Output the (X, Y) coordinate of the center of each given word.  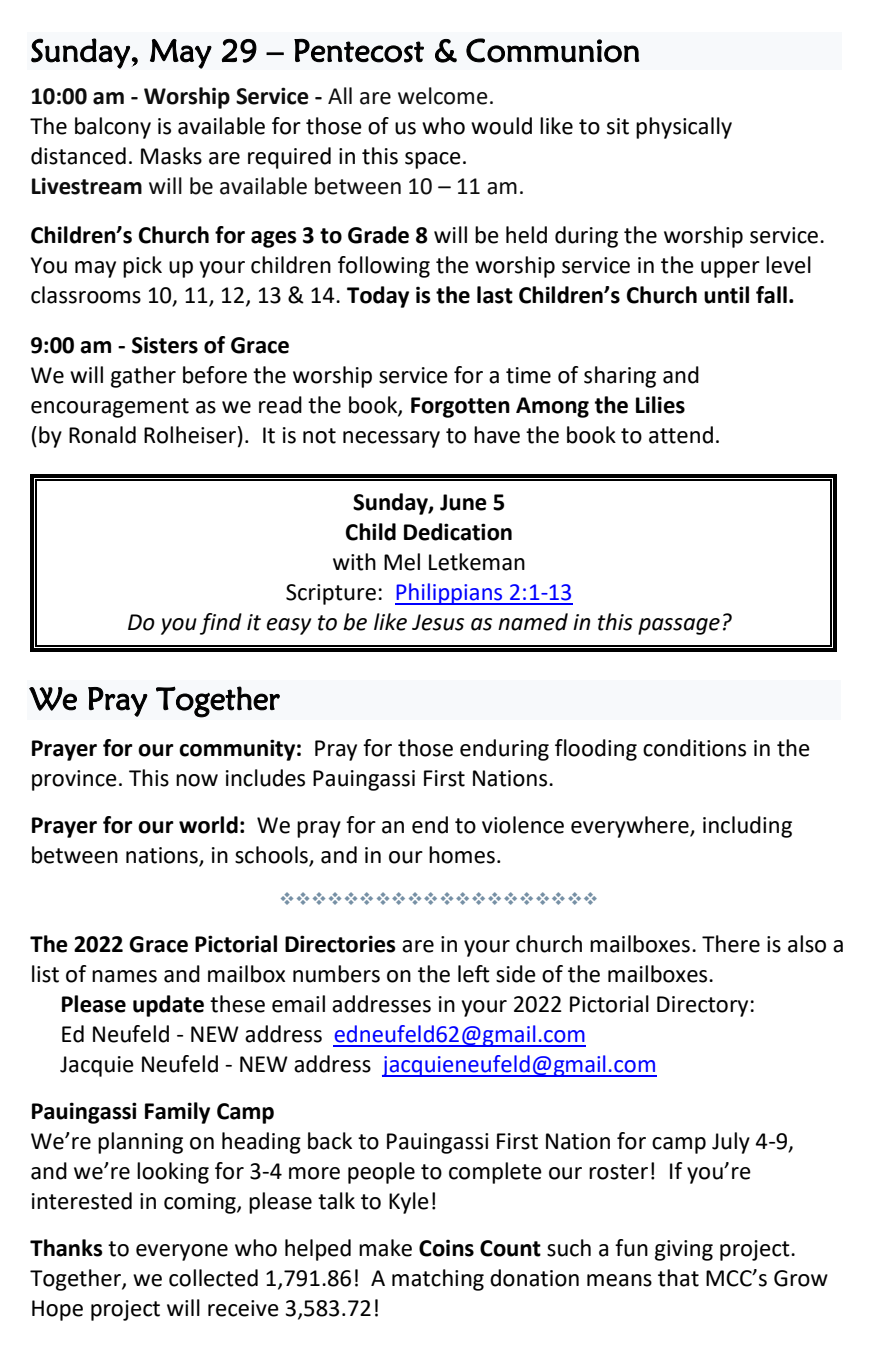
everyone (182, 1252)
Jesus (438, 622)
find (221, 624)
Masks (171, 156)
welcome (443, 96)
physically (684, 128)
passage (679, 626)
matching (438, 1280)
